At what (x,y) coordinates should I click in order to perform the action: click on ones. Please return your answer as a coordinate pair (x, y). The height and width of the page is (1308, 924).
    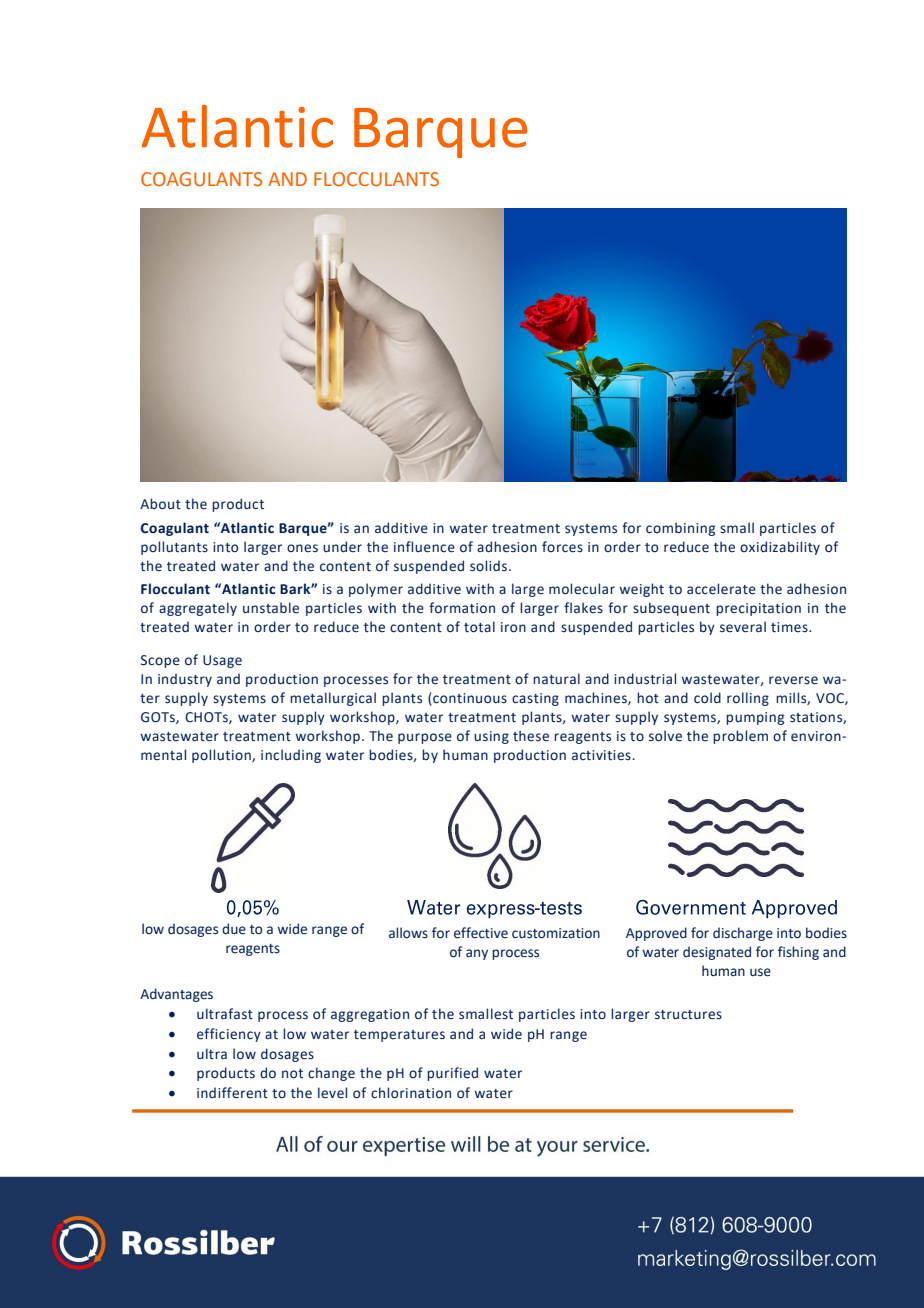
    Looking at the image, I should click on (302, 548).
